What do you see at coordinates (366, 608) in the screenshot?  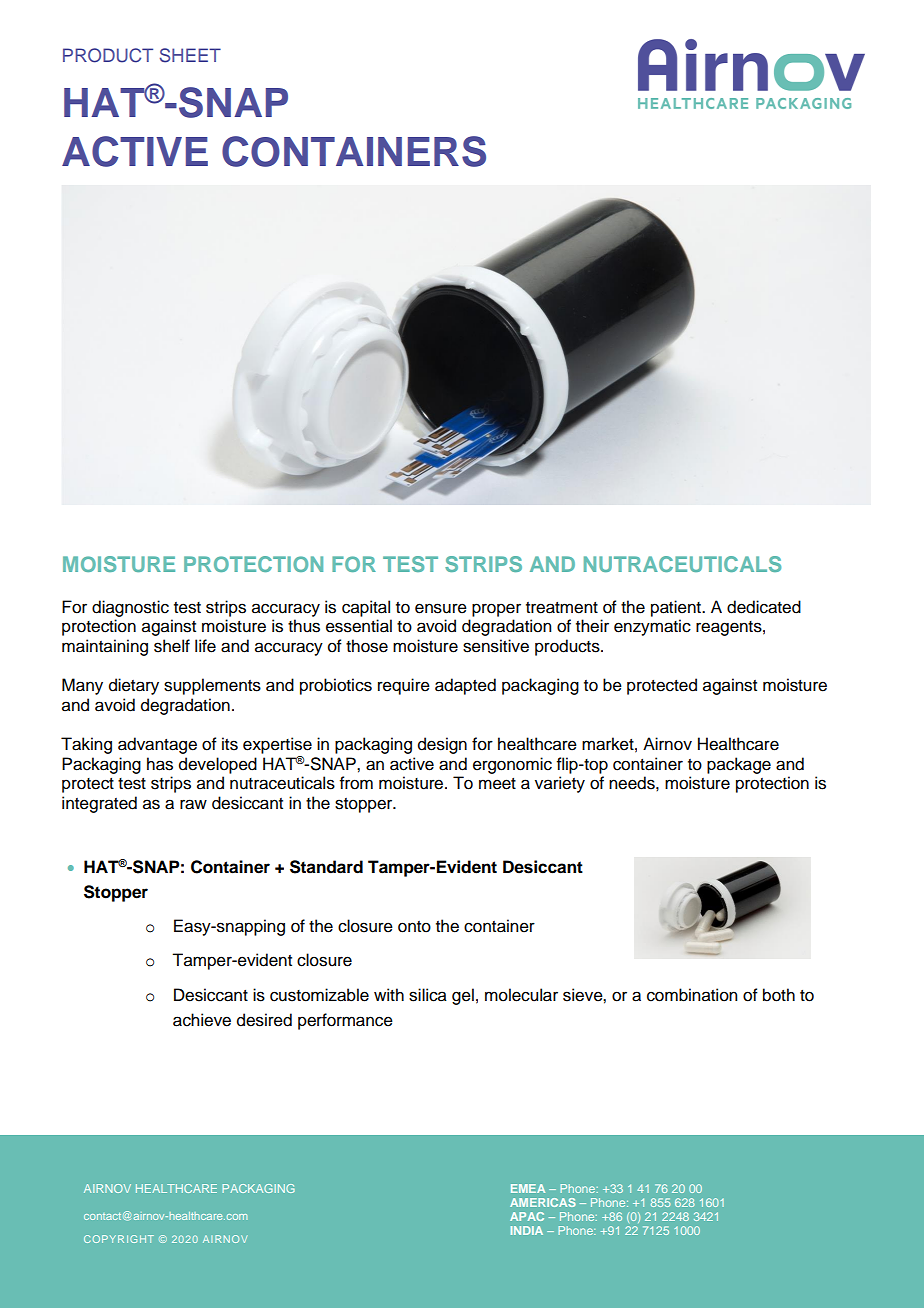 I see `capital` at bounding box center [366, 608].
